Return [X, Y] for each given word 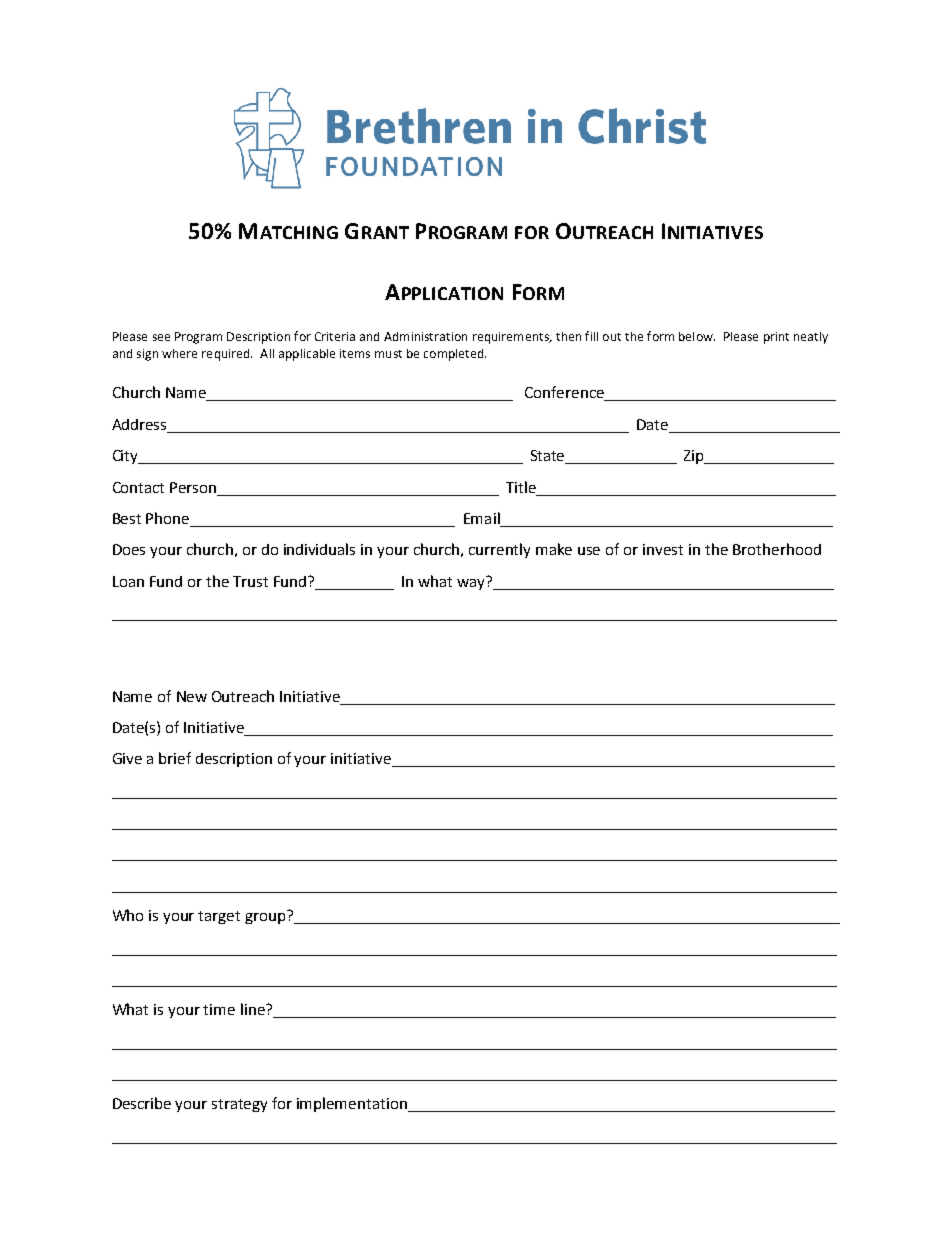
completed [455, 355]
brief [175, 758]
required [227, 355]
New [192, 696]
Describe [142, 1103]
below [697, 336]
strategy [239, 1105]
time [219, 1009]
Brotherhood [777, 549]
